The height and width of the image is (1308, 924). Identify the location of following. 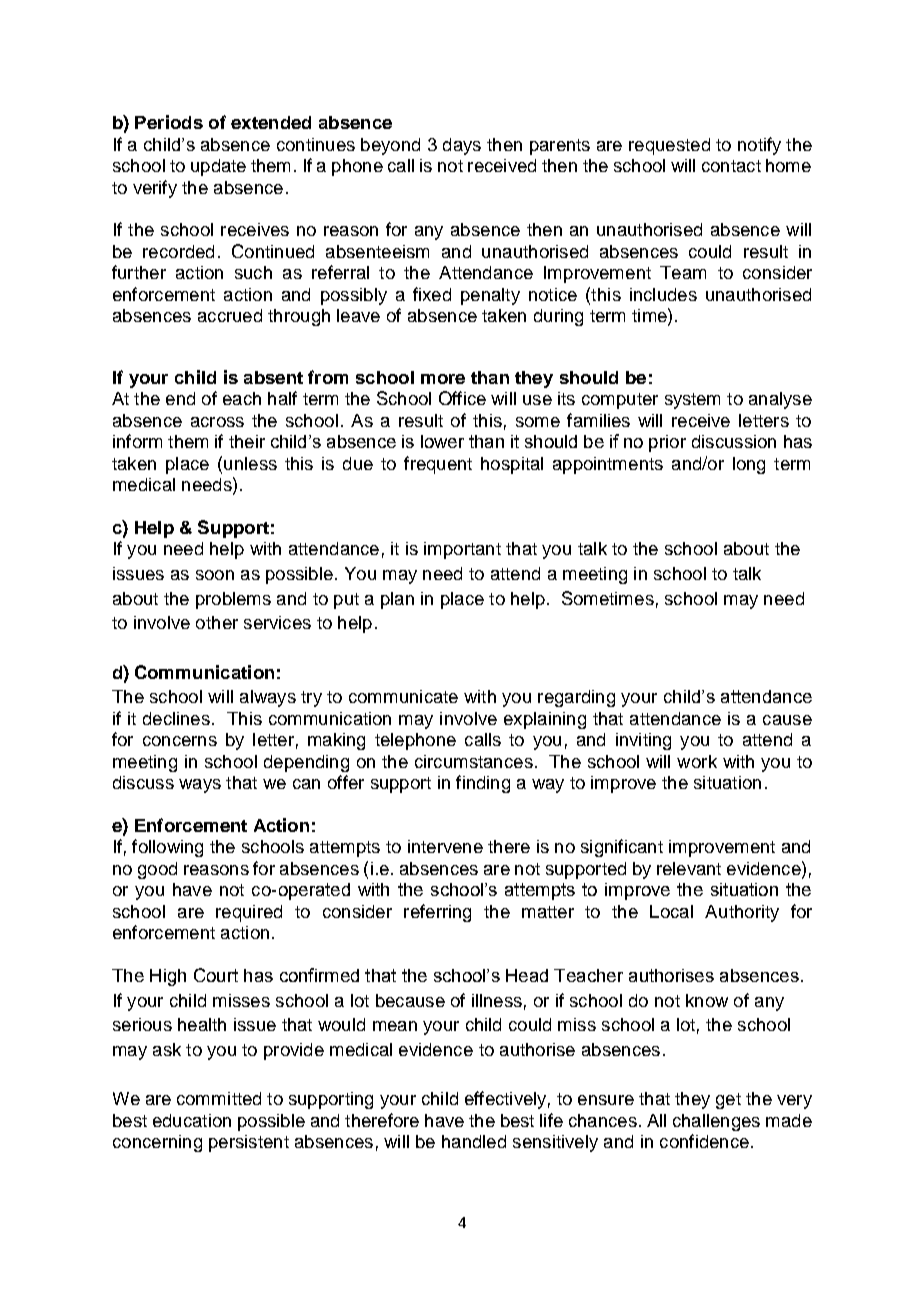
(167, 848).
